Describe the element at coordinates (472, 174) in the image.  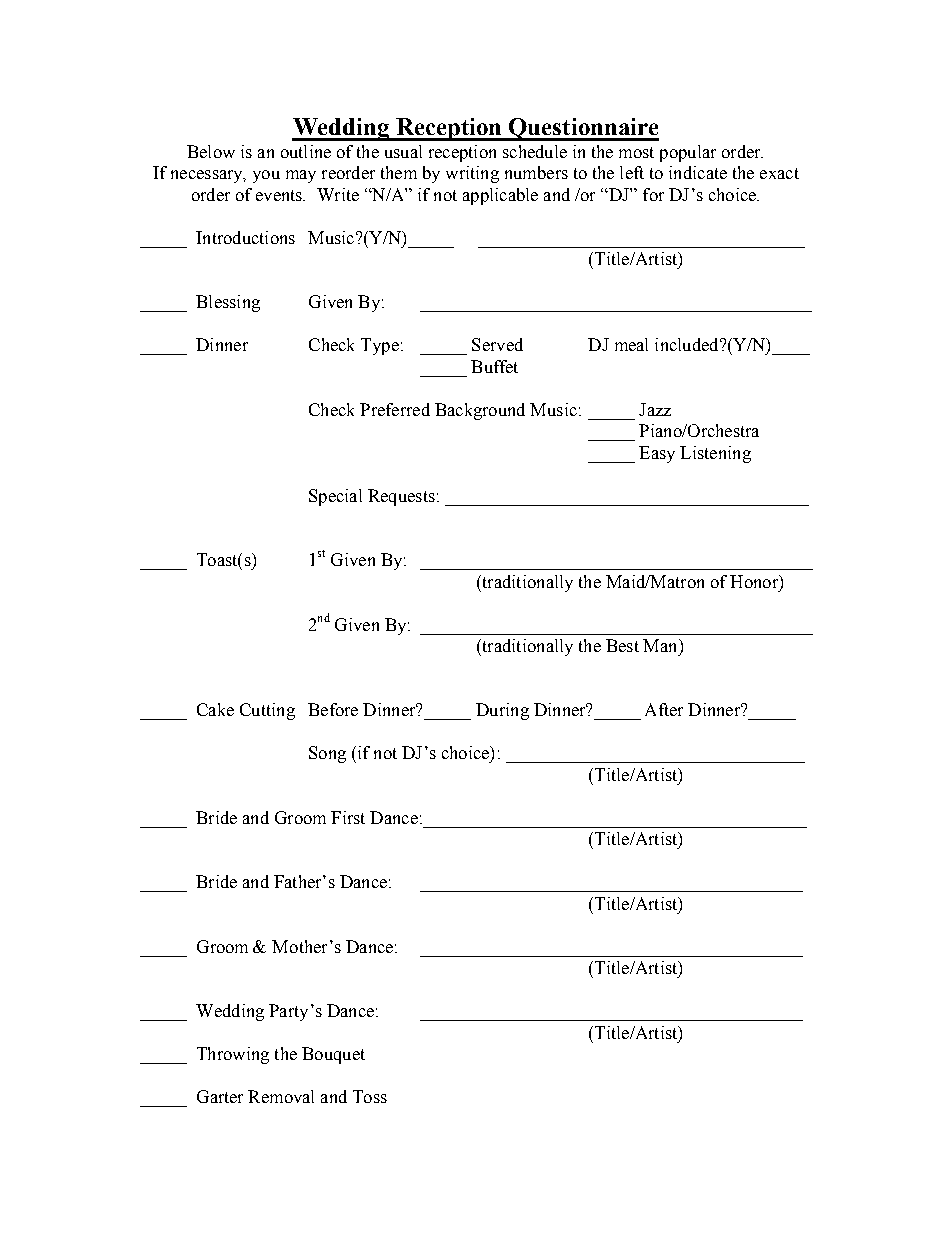
I see `writing` at that location.
